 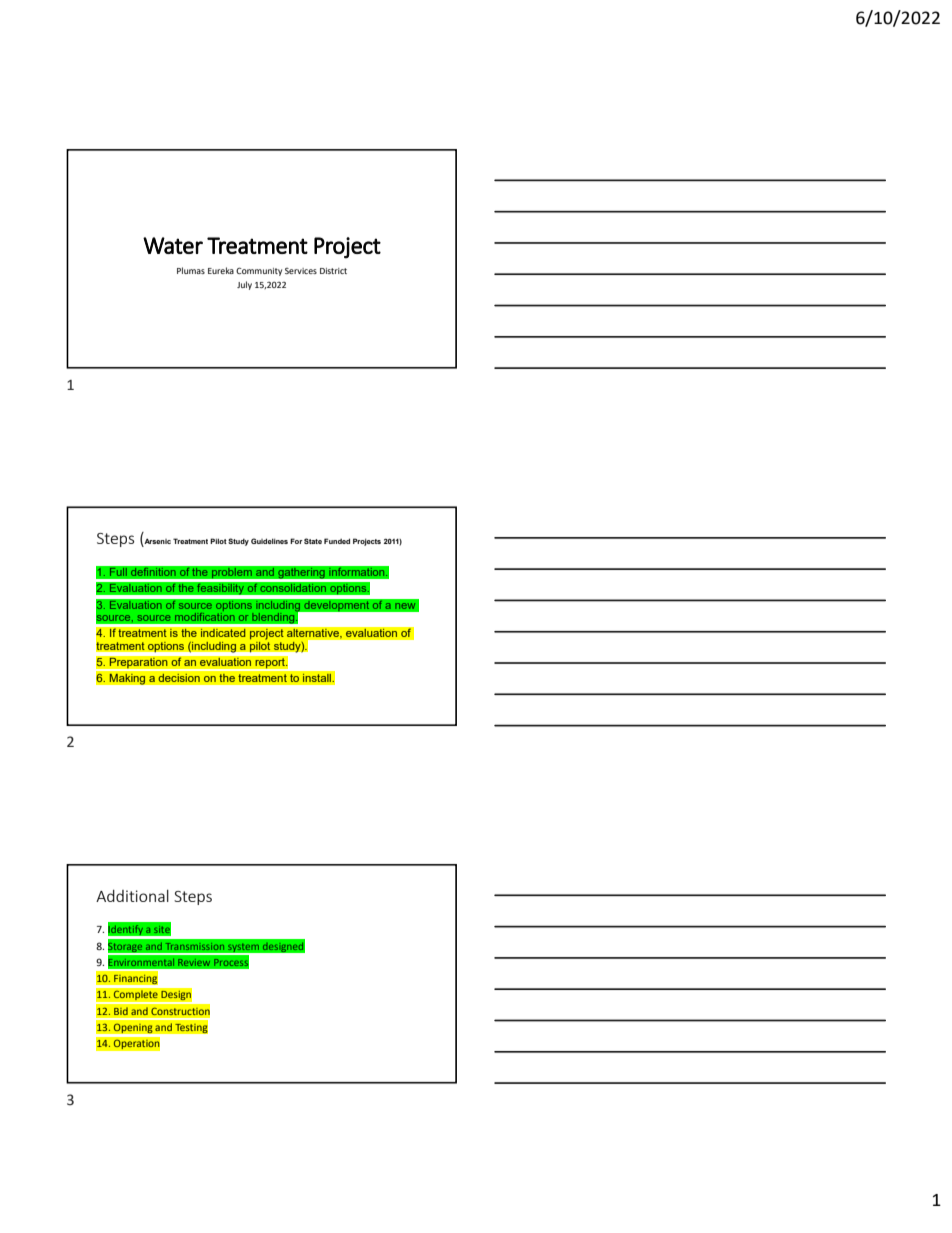 What do you see at coordinates (133, 1028) in the image?
I see `Opening` at bounding box center [133, 1028].
